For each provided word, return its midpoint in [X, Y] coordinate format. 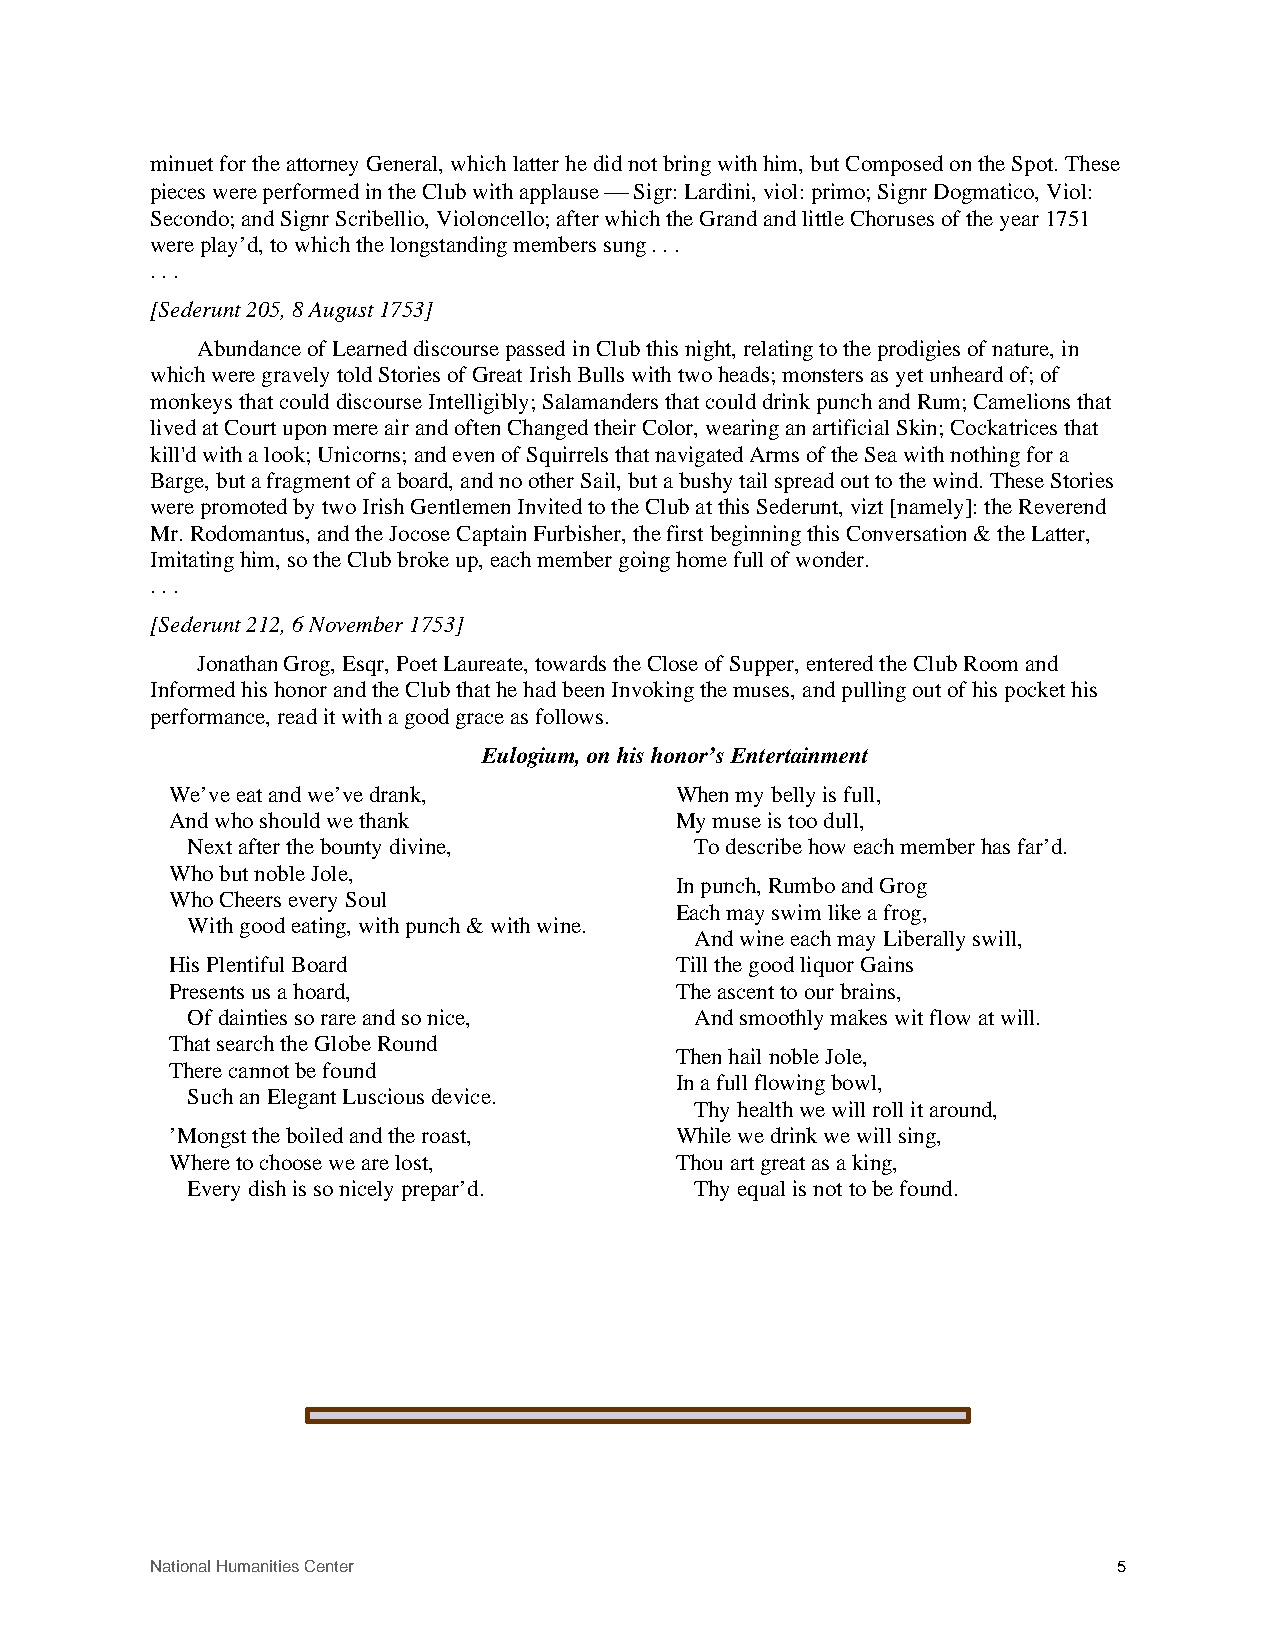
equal [761, 1191]
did [608, 163]
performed [311, 193]
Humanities [258, 1566]
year [1019, 223]
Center [329, 1566]
